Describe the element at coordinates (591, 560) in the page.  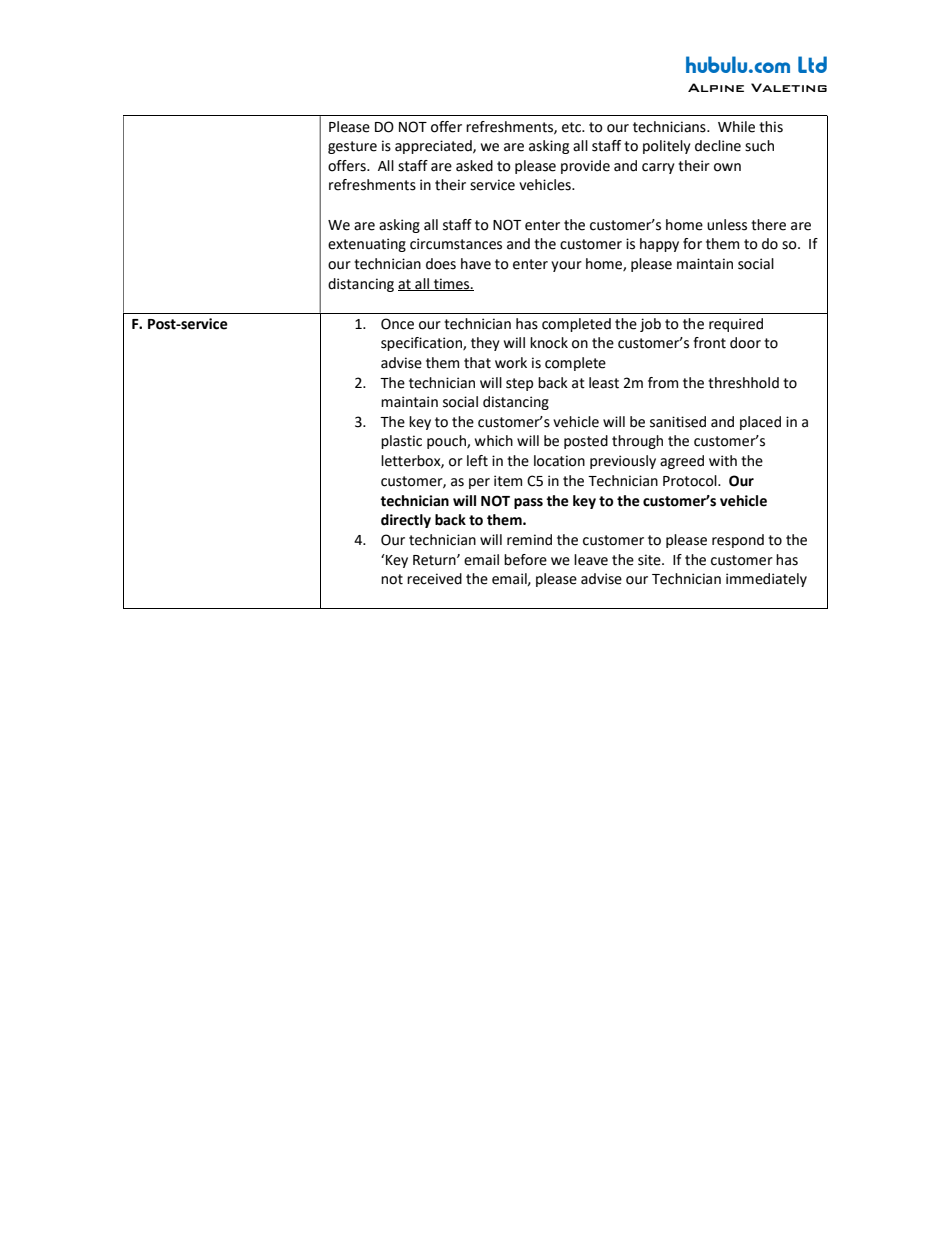
I see `leave` at that location.
